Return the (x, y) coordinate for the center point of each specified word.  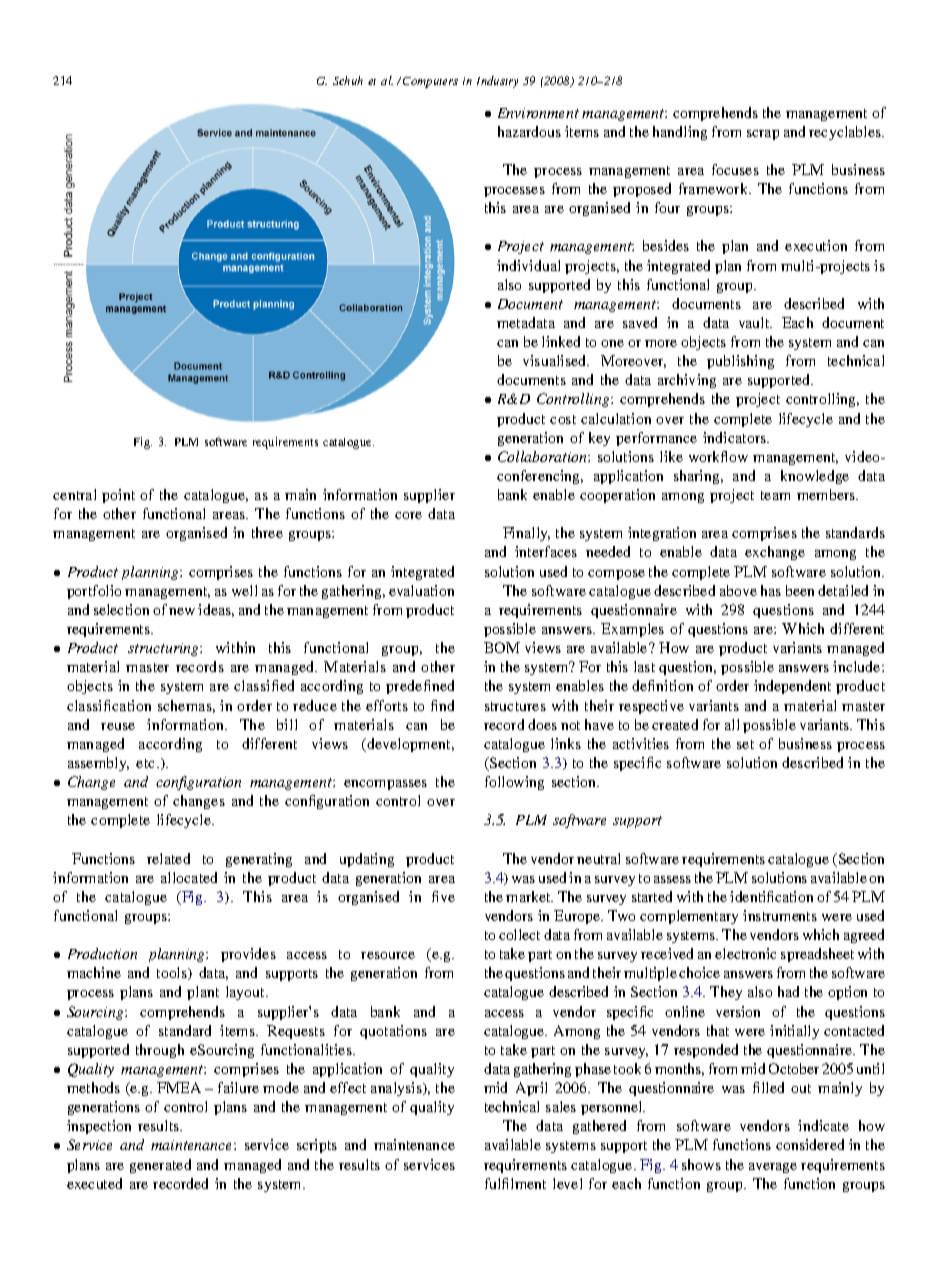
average (773, 1168)
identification (771, 896)
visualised (556, 360)
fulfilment (515, 1183)
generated (160, 1166)
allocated (189, 877)
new (182, 611)
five (443, 896)
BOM (502, 647)
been (800, 590)
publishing (740, 362)
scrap (763, 135)
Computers (430, 82)
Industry (497, 82)
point (118, 496)
